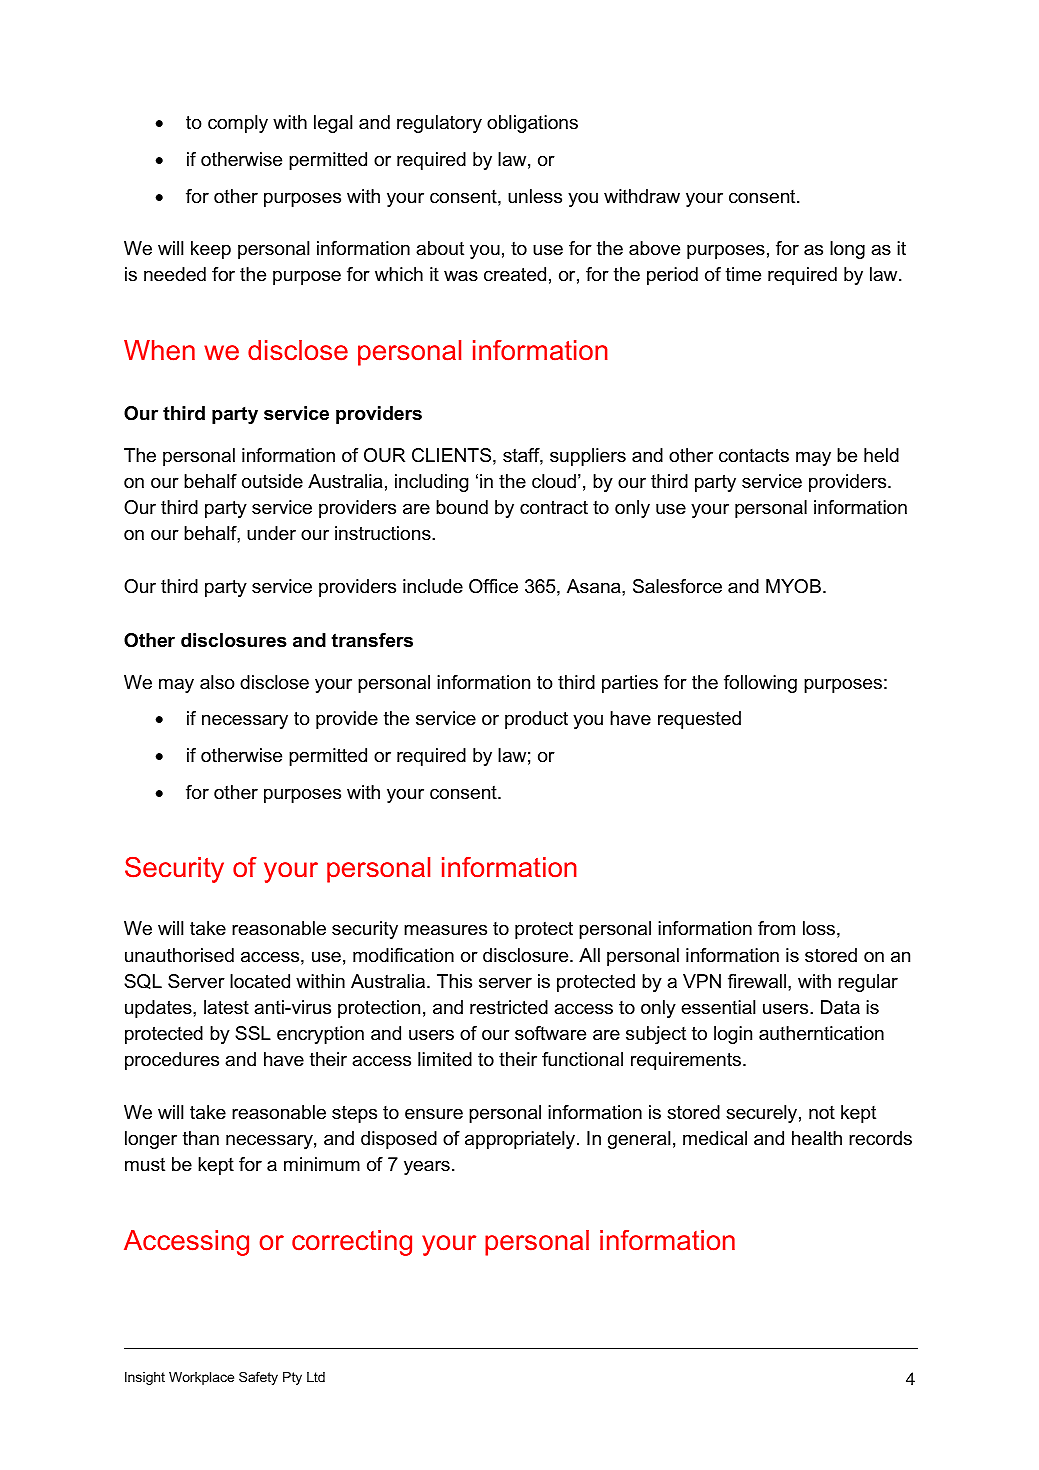 Image resolution: width=1039 pixels, height=1470 pixels. I want to click on unless, so click(535, 196).
